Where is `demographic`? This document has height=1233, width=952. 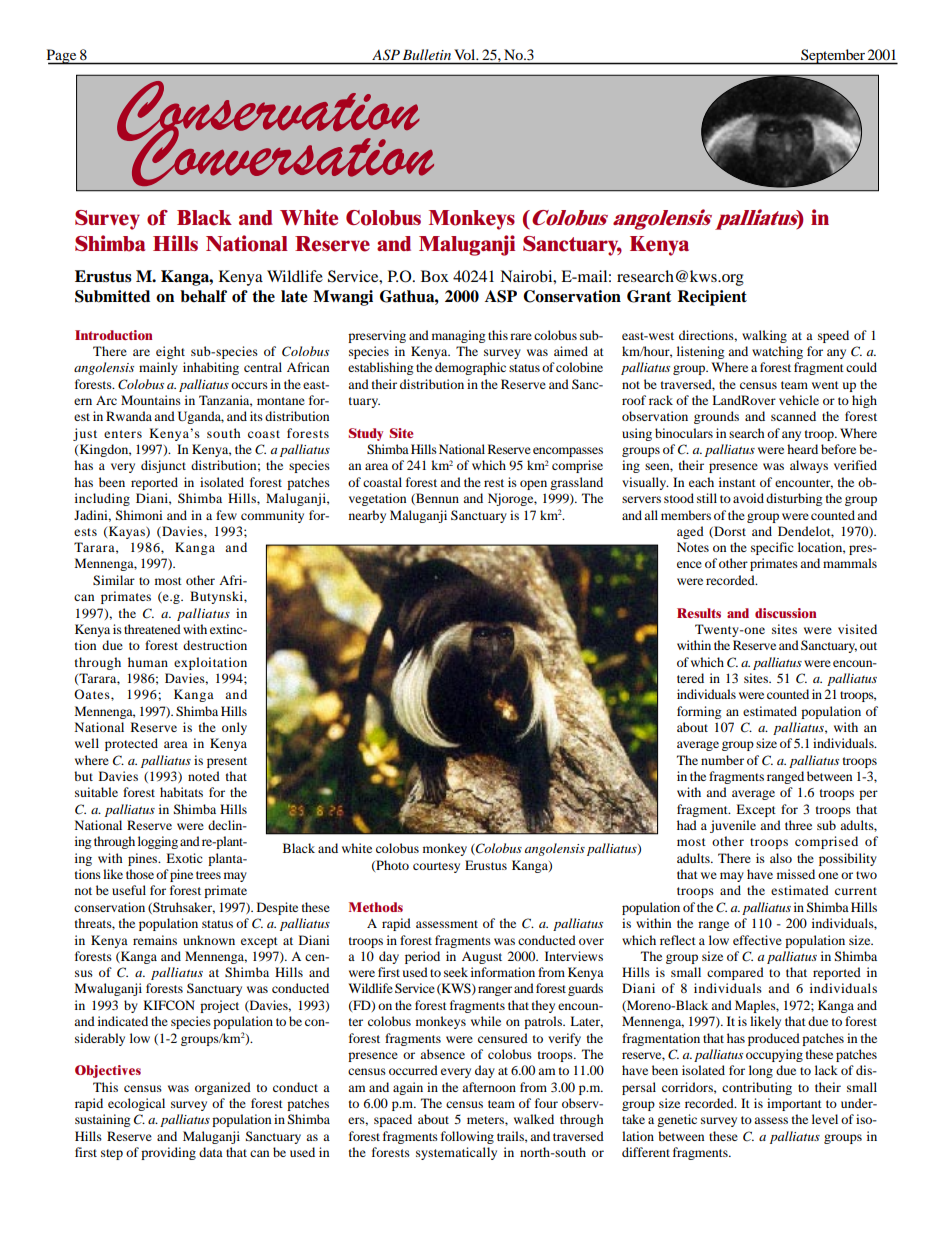
demographic is located at coordinates (470, 368).
